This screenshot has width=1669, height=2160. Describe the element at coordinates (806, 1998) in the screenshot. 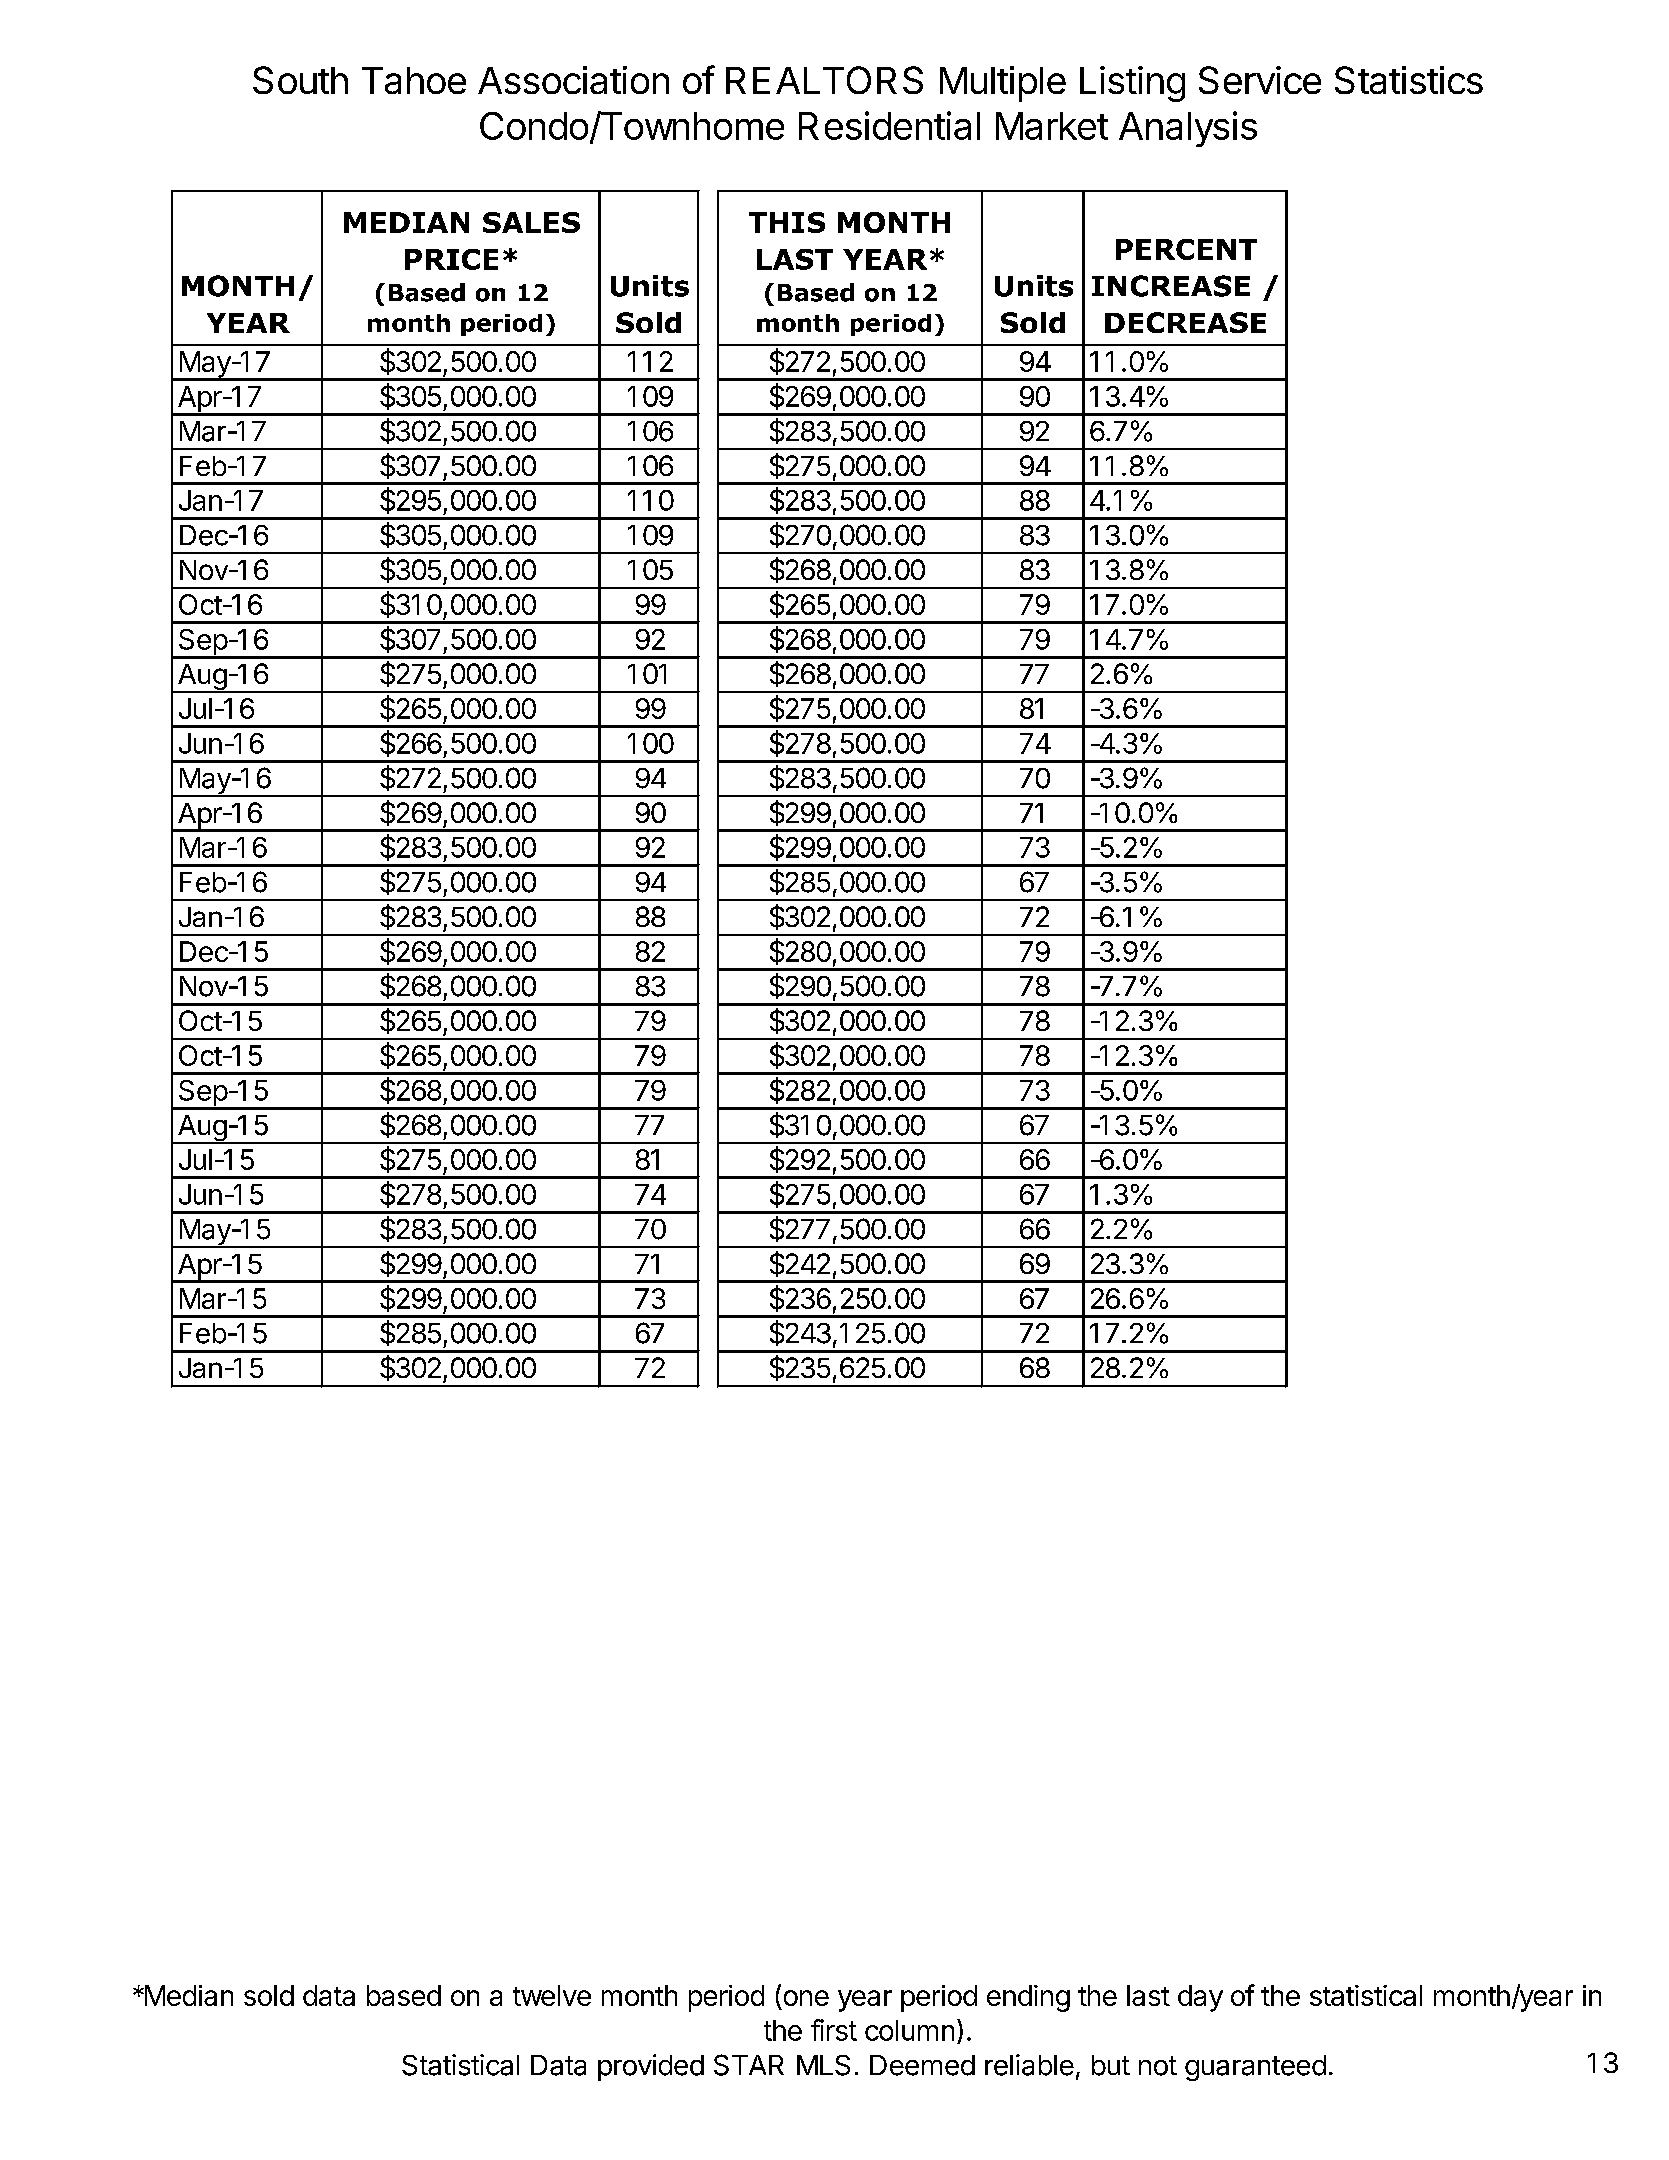

I see `one` at that location.
